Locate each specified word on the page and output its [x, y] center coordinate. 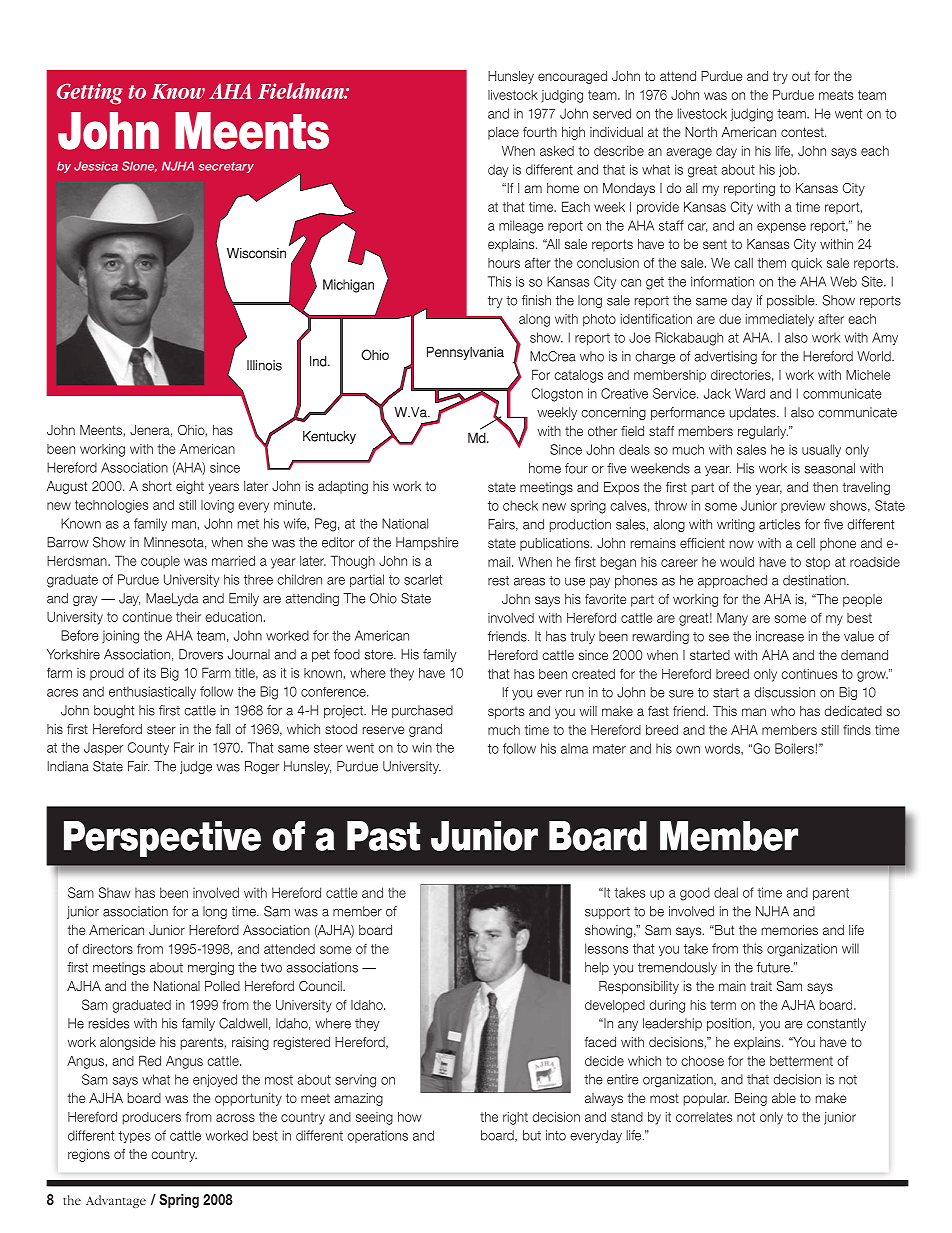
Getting [89, 94]
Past [383, 836]
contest [803, 132]
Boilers [794, 748]
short [157, 486]
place [503, 133]
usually [821, 450]
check [520, 505]
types [135, 1137]
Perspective [162, 839]
